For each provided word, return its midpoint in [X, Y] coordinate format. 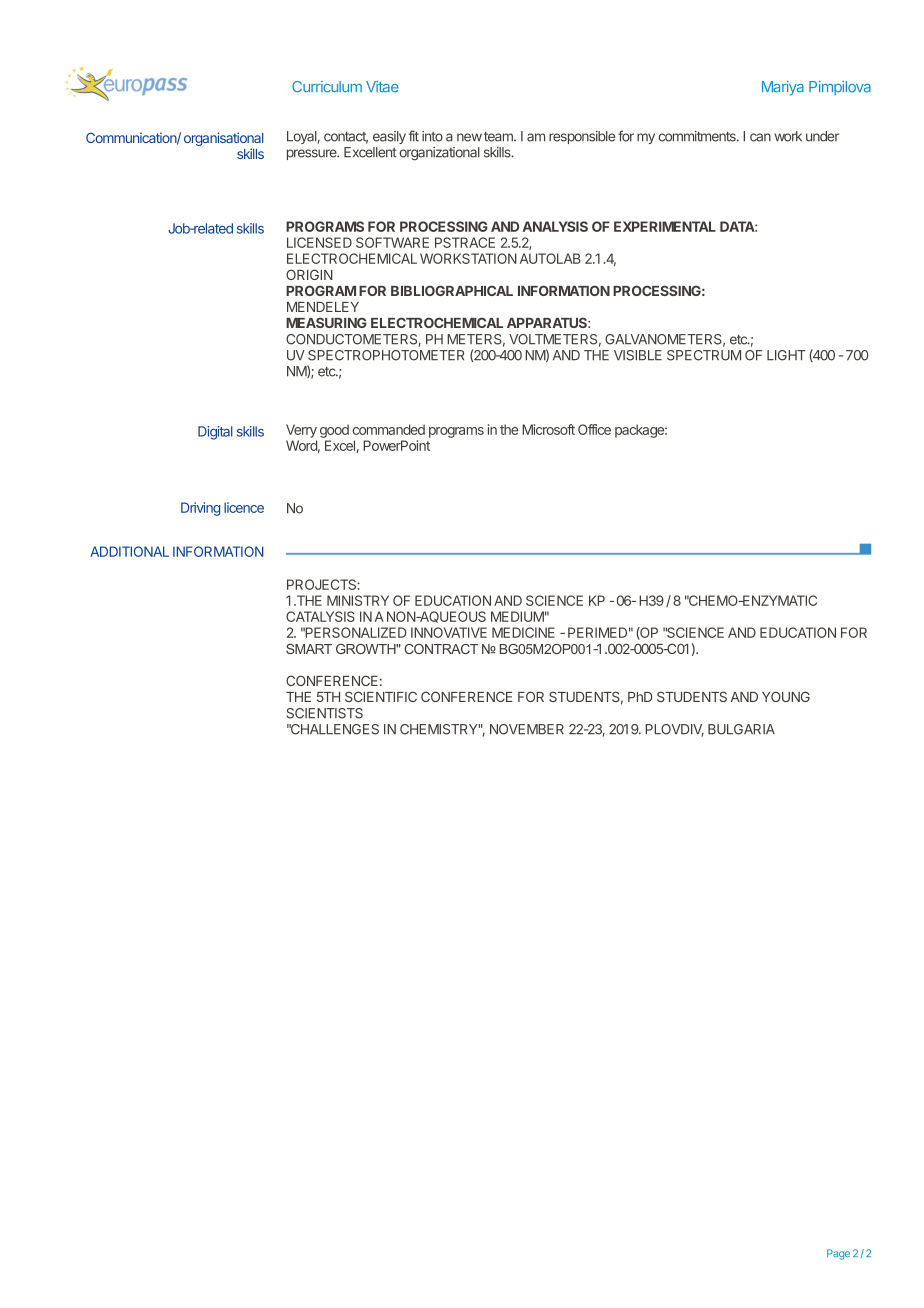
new [469, 137]
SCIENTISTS [325, 713]
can [760, 137]
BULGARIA [741, 729]
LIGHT [786, 355]
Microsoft [548, 429]
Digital [215, 433]
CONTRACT [441, 649]
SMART [309, 649]
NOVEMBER [527, 729]
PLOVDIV [674, 730]
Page [838, 1254]
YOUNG [786, 696]
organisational [224, 140]
